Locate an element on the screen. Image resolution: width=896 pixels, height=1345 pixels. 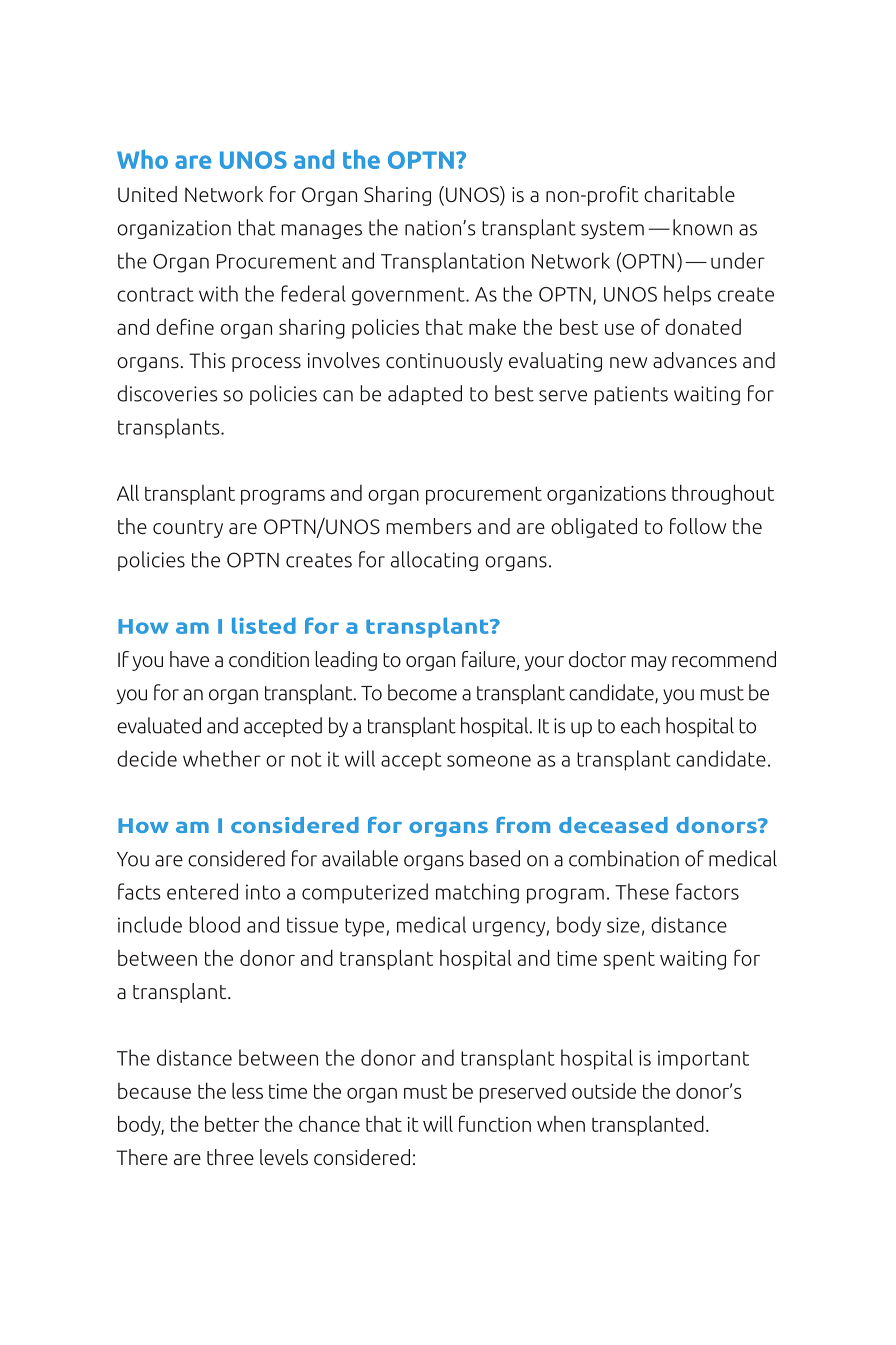
may is located at coordinates (649, 663).
